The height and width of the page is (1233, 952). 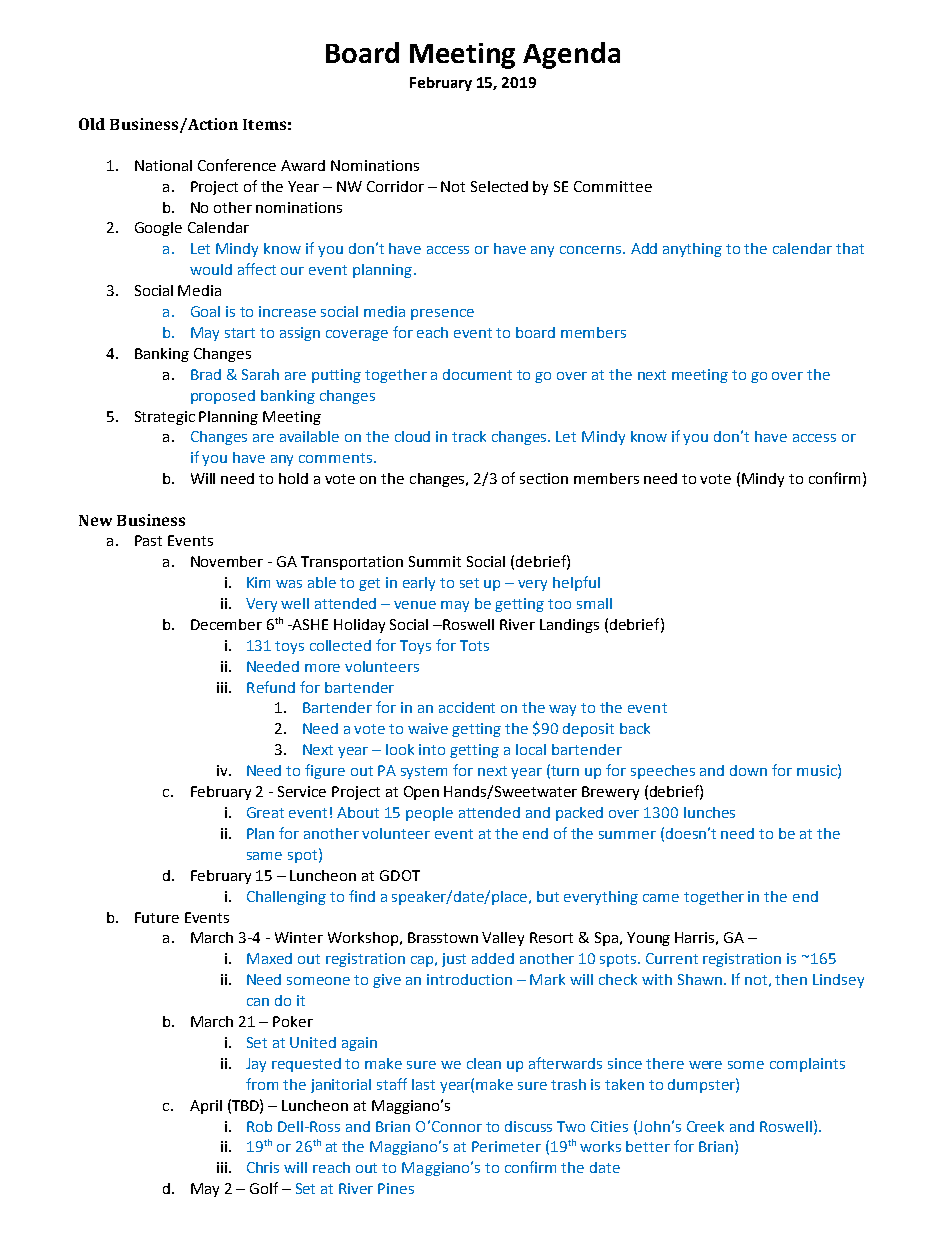 I want to click on Agenda, so click(x=571, y=55).
